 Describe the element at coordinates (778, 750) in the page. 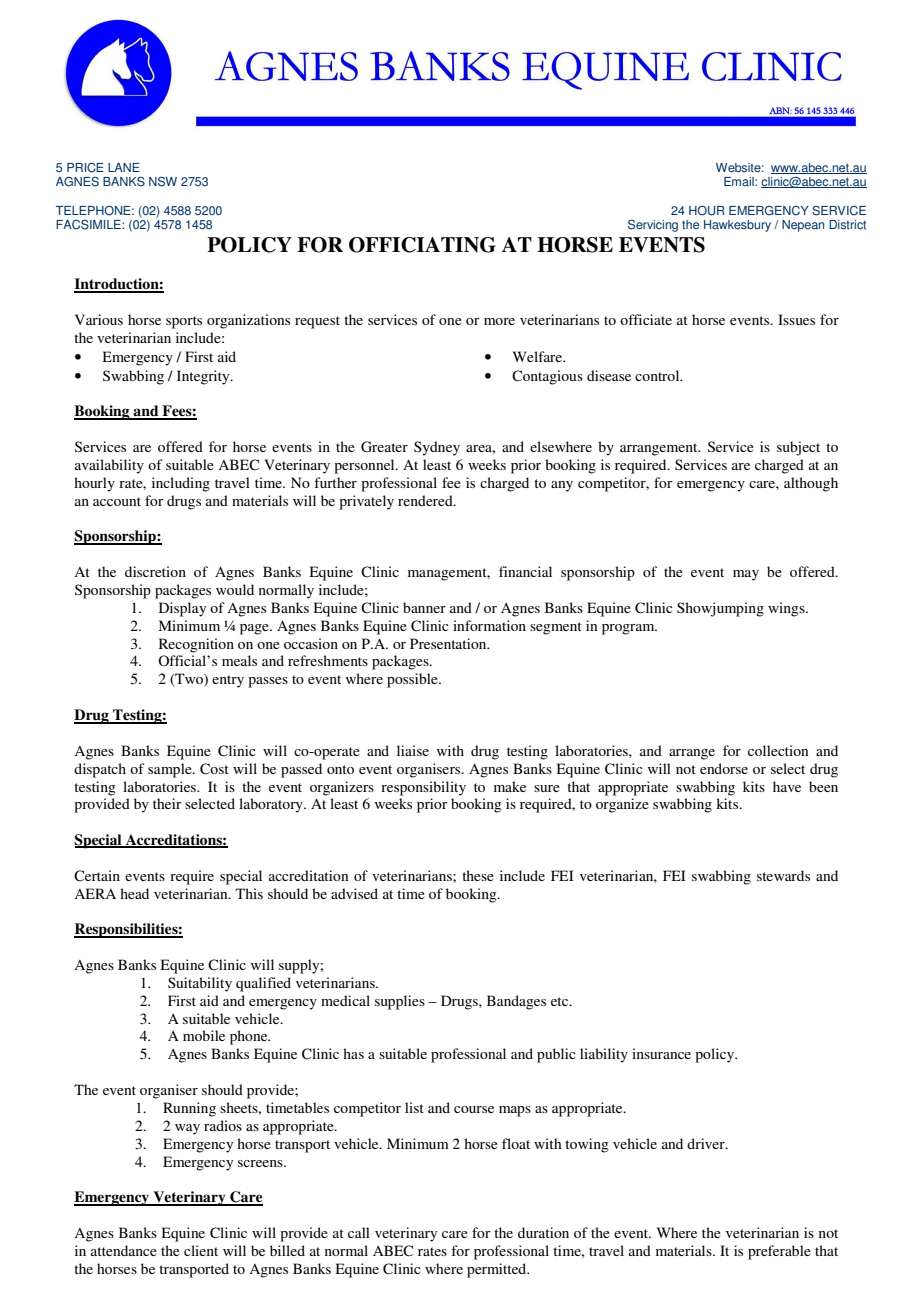

I see `collection` at that location.
